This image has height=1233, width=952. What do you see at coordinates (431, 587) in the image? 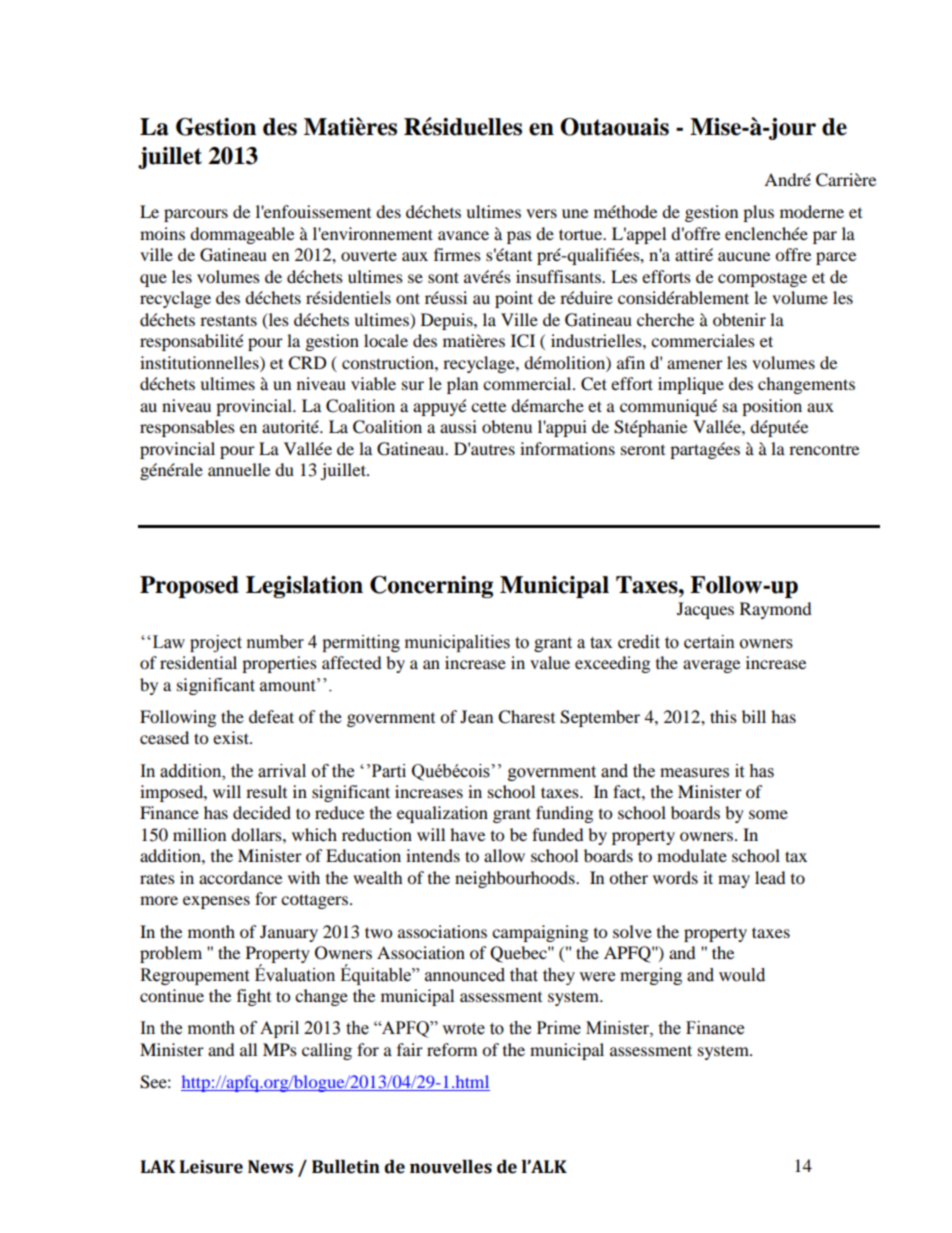
I see `Concerning` at bounding box center [431, 587].
